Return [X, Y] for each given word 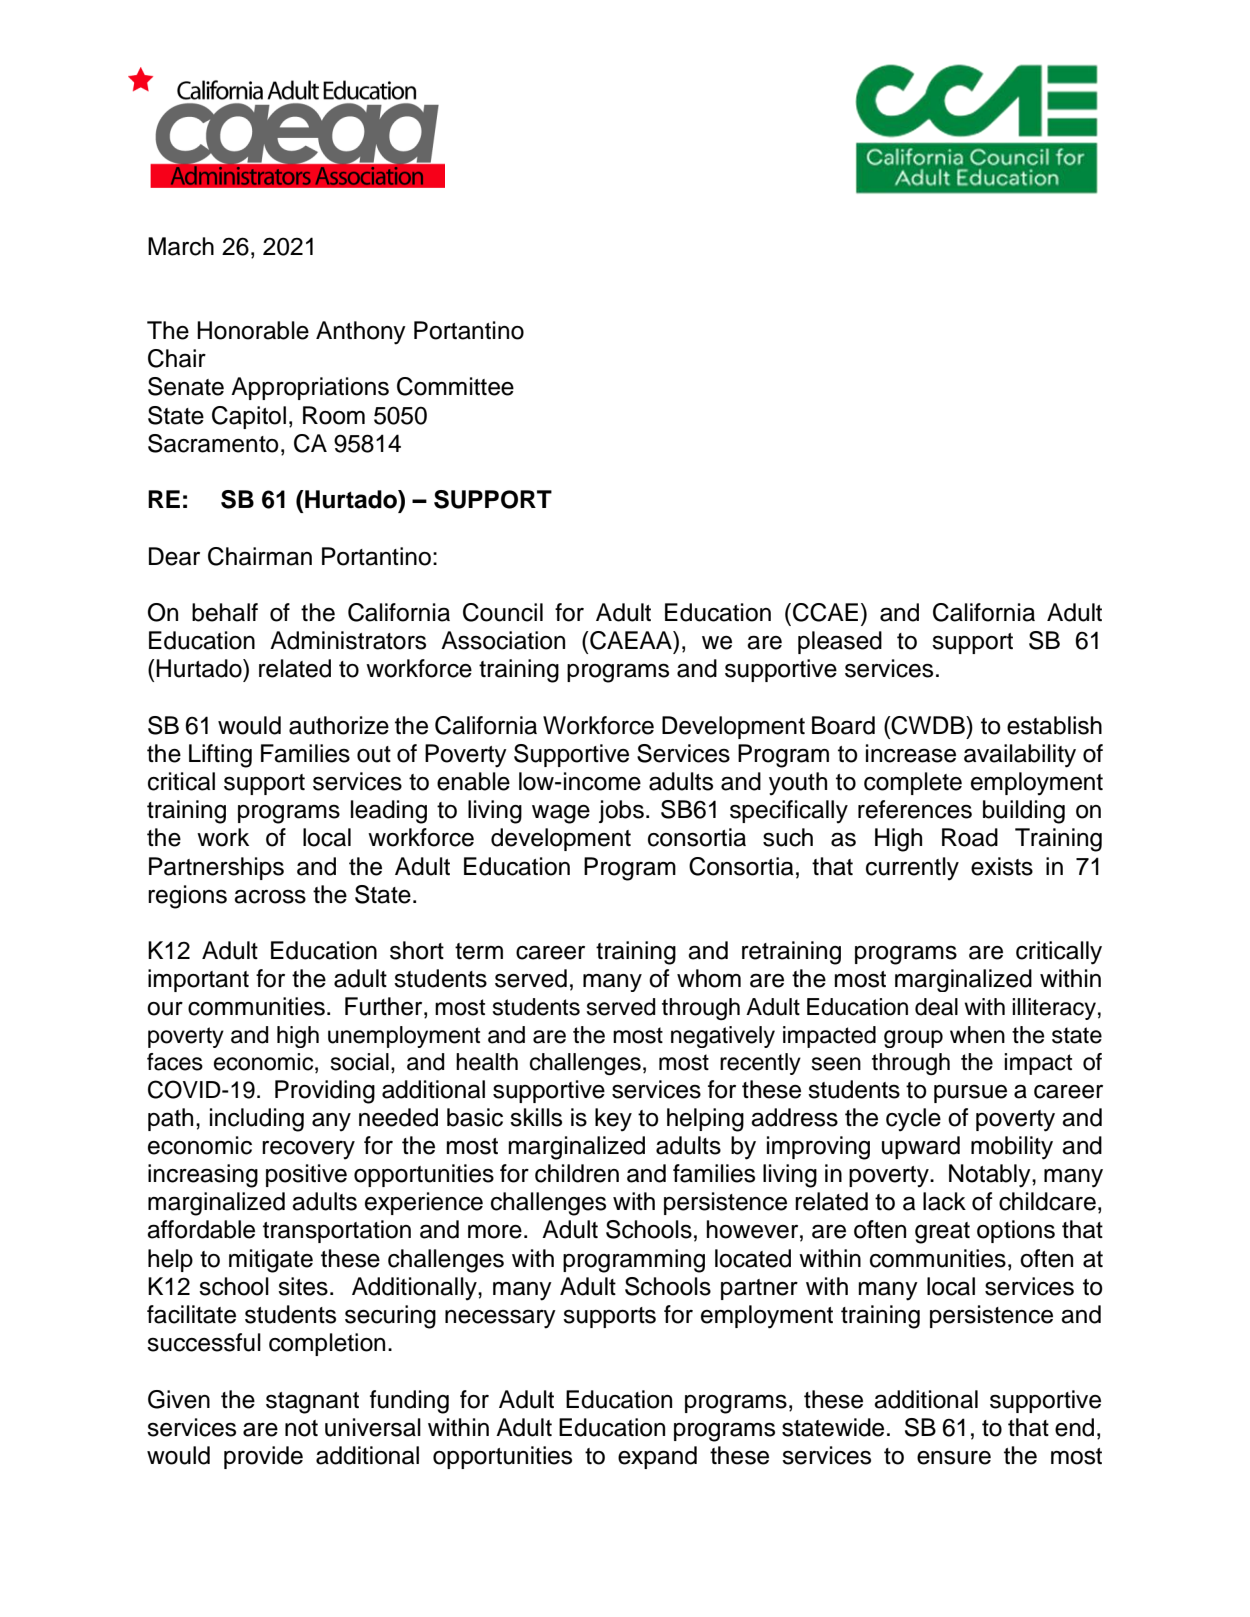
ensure [954, 1458]
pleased [840, 642]
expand [657, 1457]
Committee [455, 386]
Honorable [253, 330]
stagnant [312, 1403]
